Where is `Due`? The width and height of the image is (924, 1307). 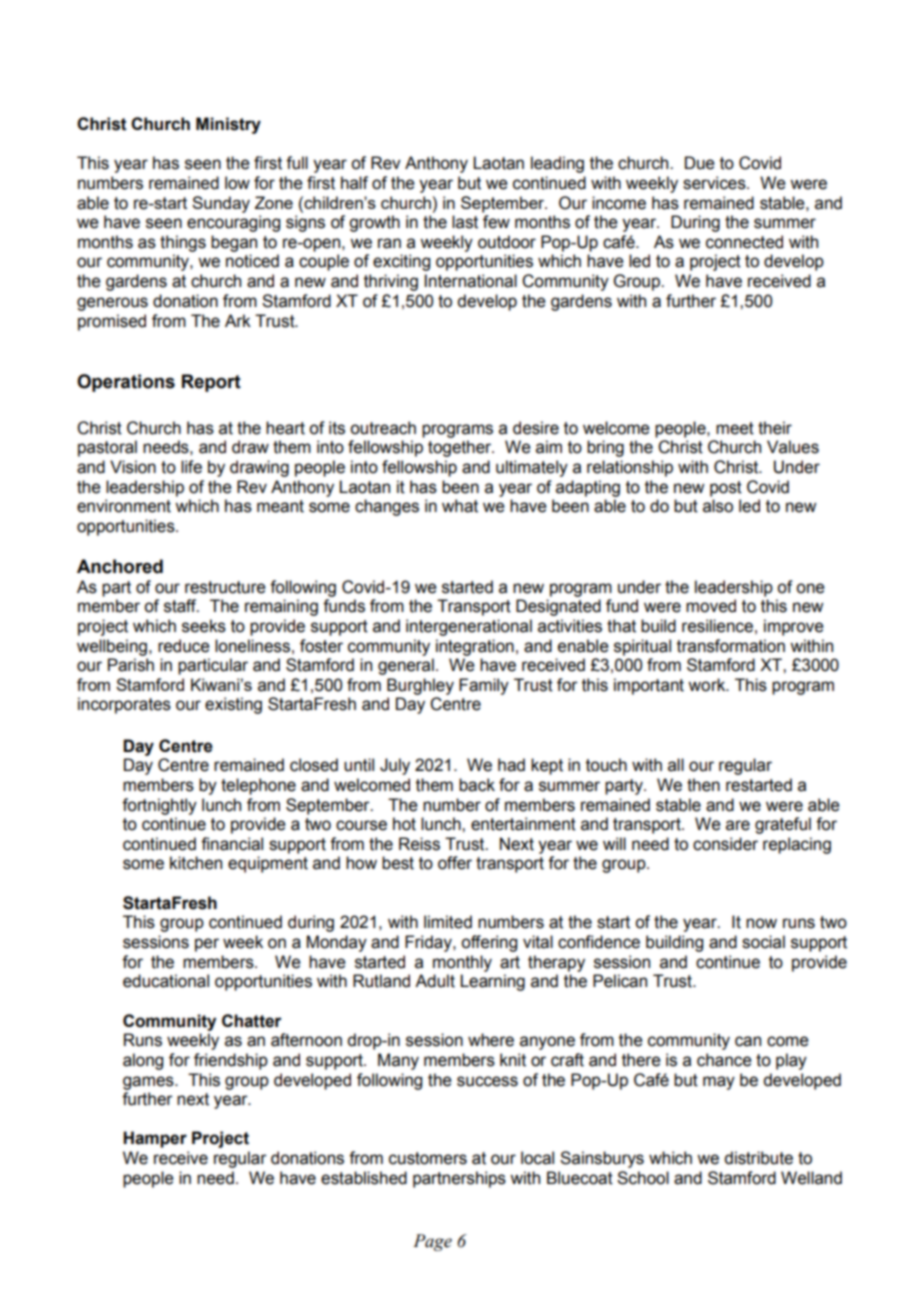
Due is located at coordinates (700, 163).
